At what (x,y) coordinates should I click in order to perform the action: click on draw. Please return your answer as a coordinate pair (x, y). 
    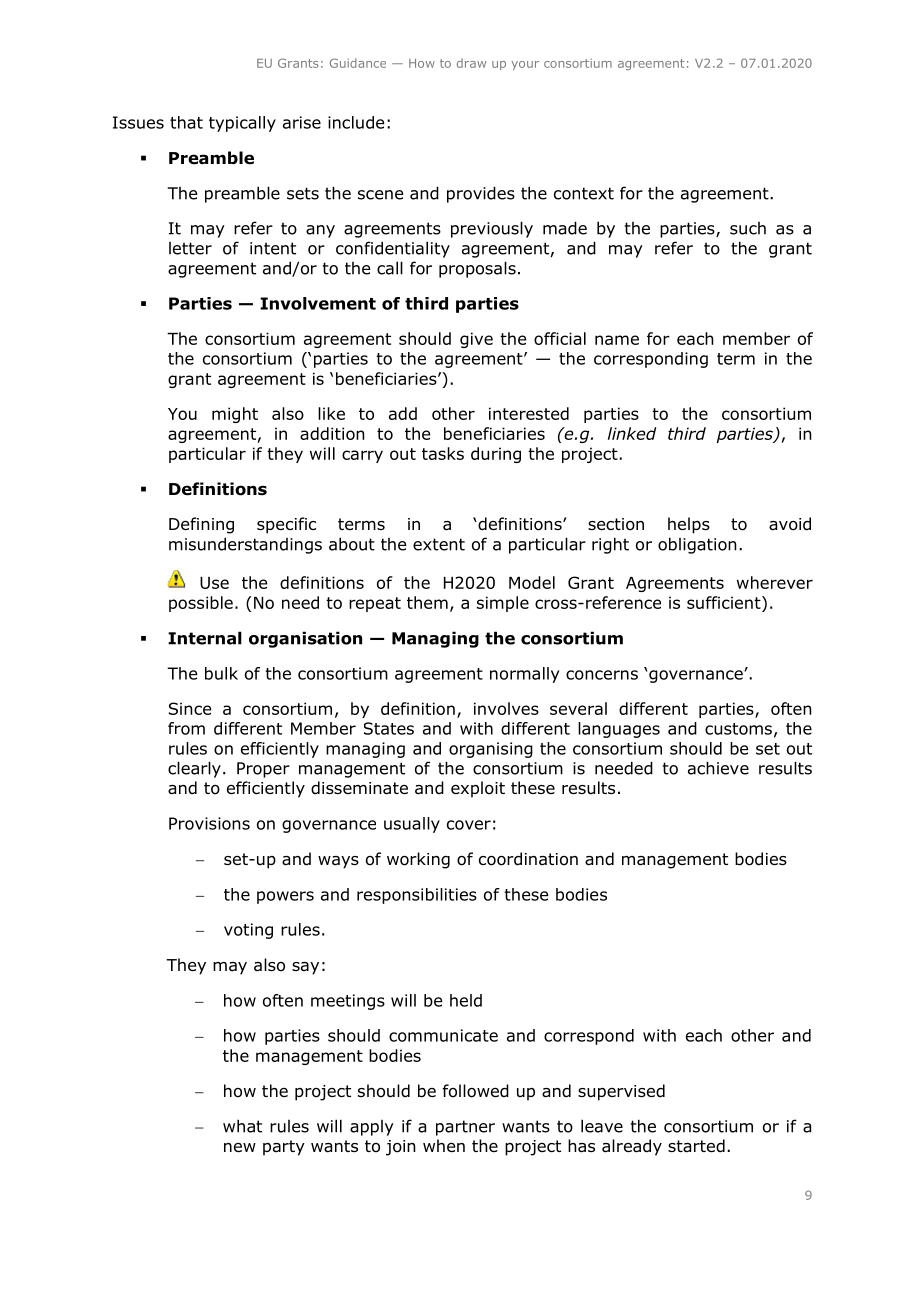
    Looking at the image, I should click on (471, 63).
